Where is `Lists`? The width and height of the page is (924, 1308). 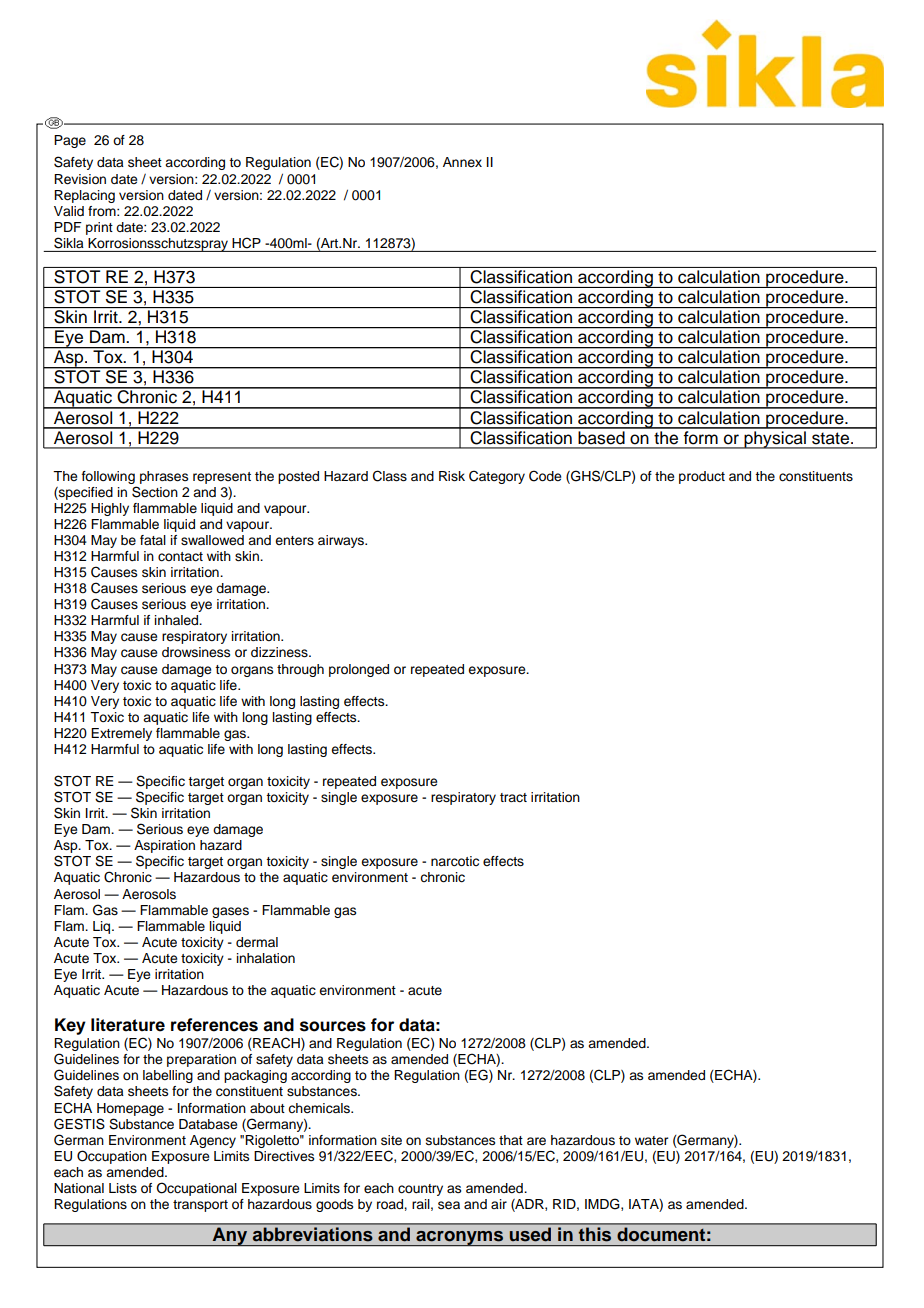
Lists is located at coordinates (123, 1188).
